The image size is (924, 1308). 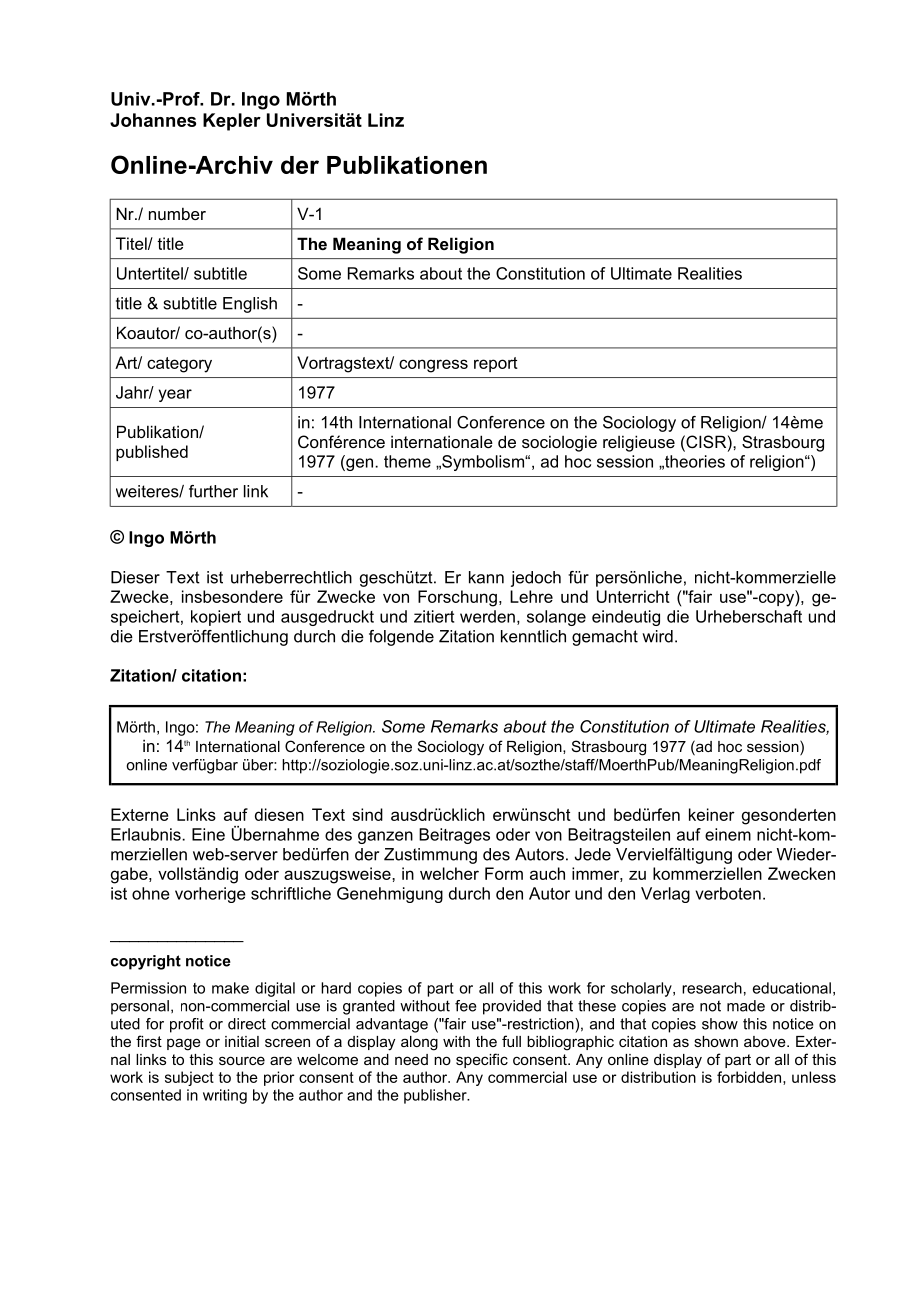 I want to click on Kepler, so click(x=232, y=122).
